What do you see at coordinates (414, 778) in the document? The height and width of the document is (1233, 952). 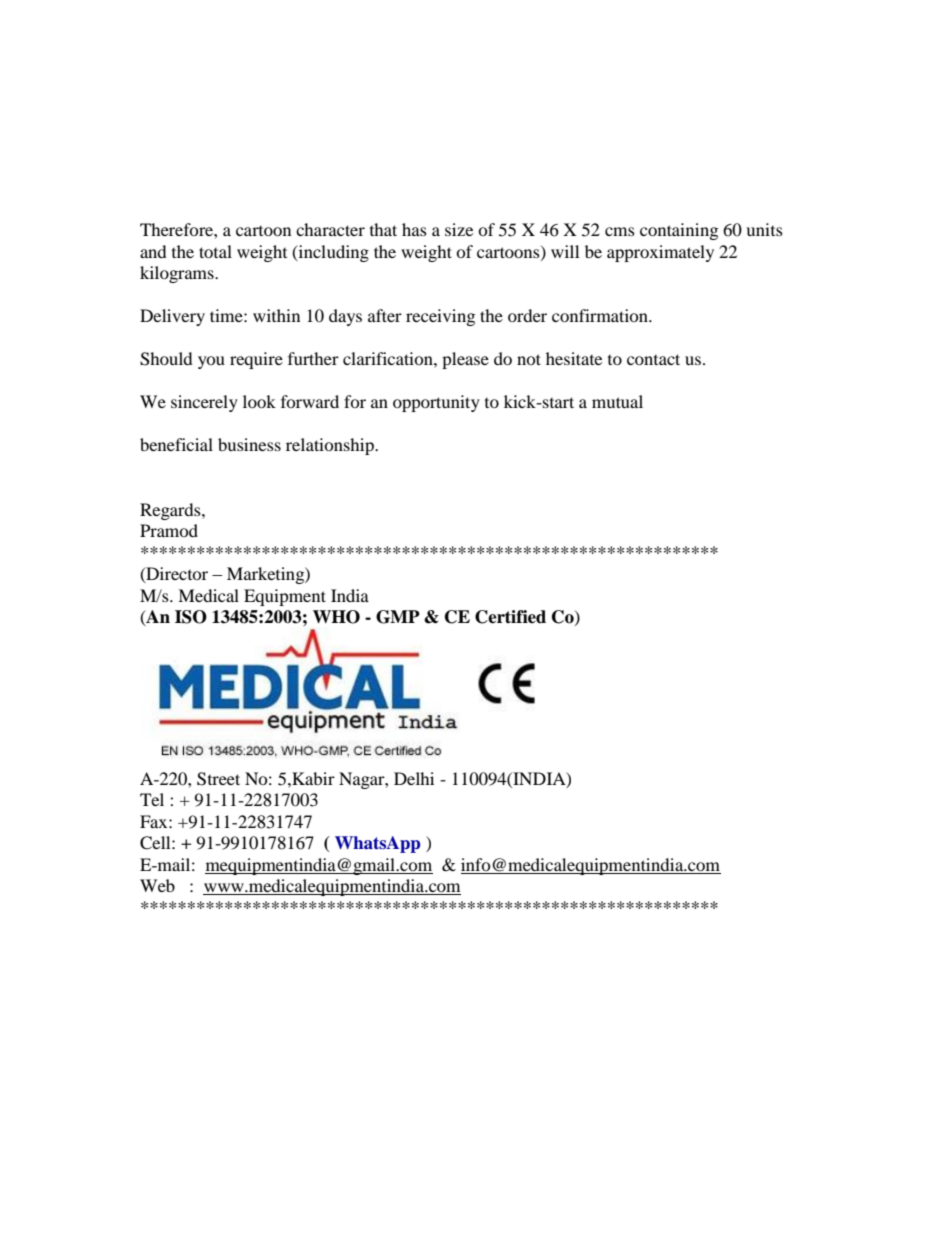 I see `Delhi` at bounding box center [414, 778].
